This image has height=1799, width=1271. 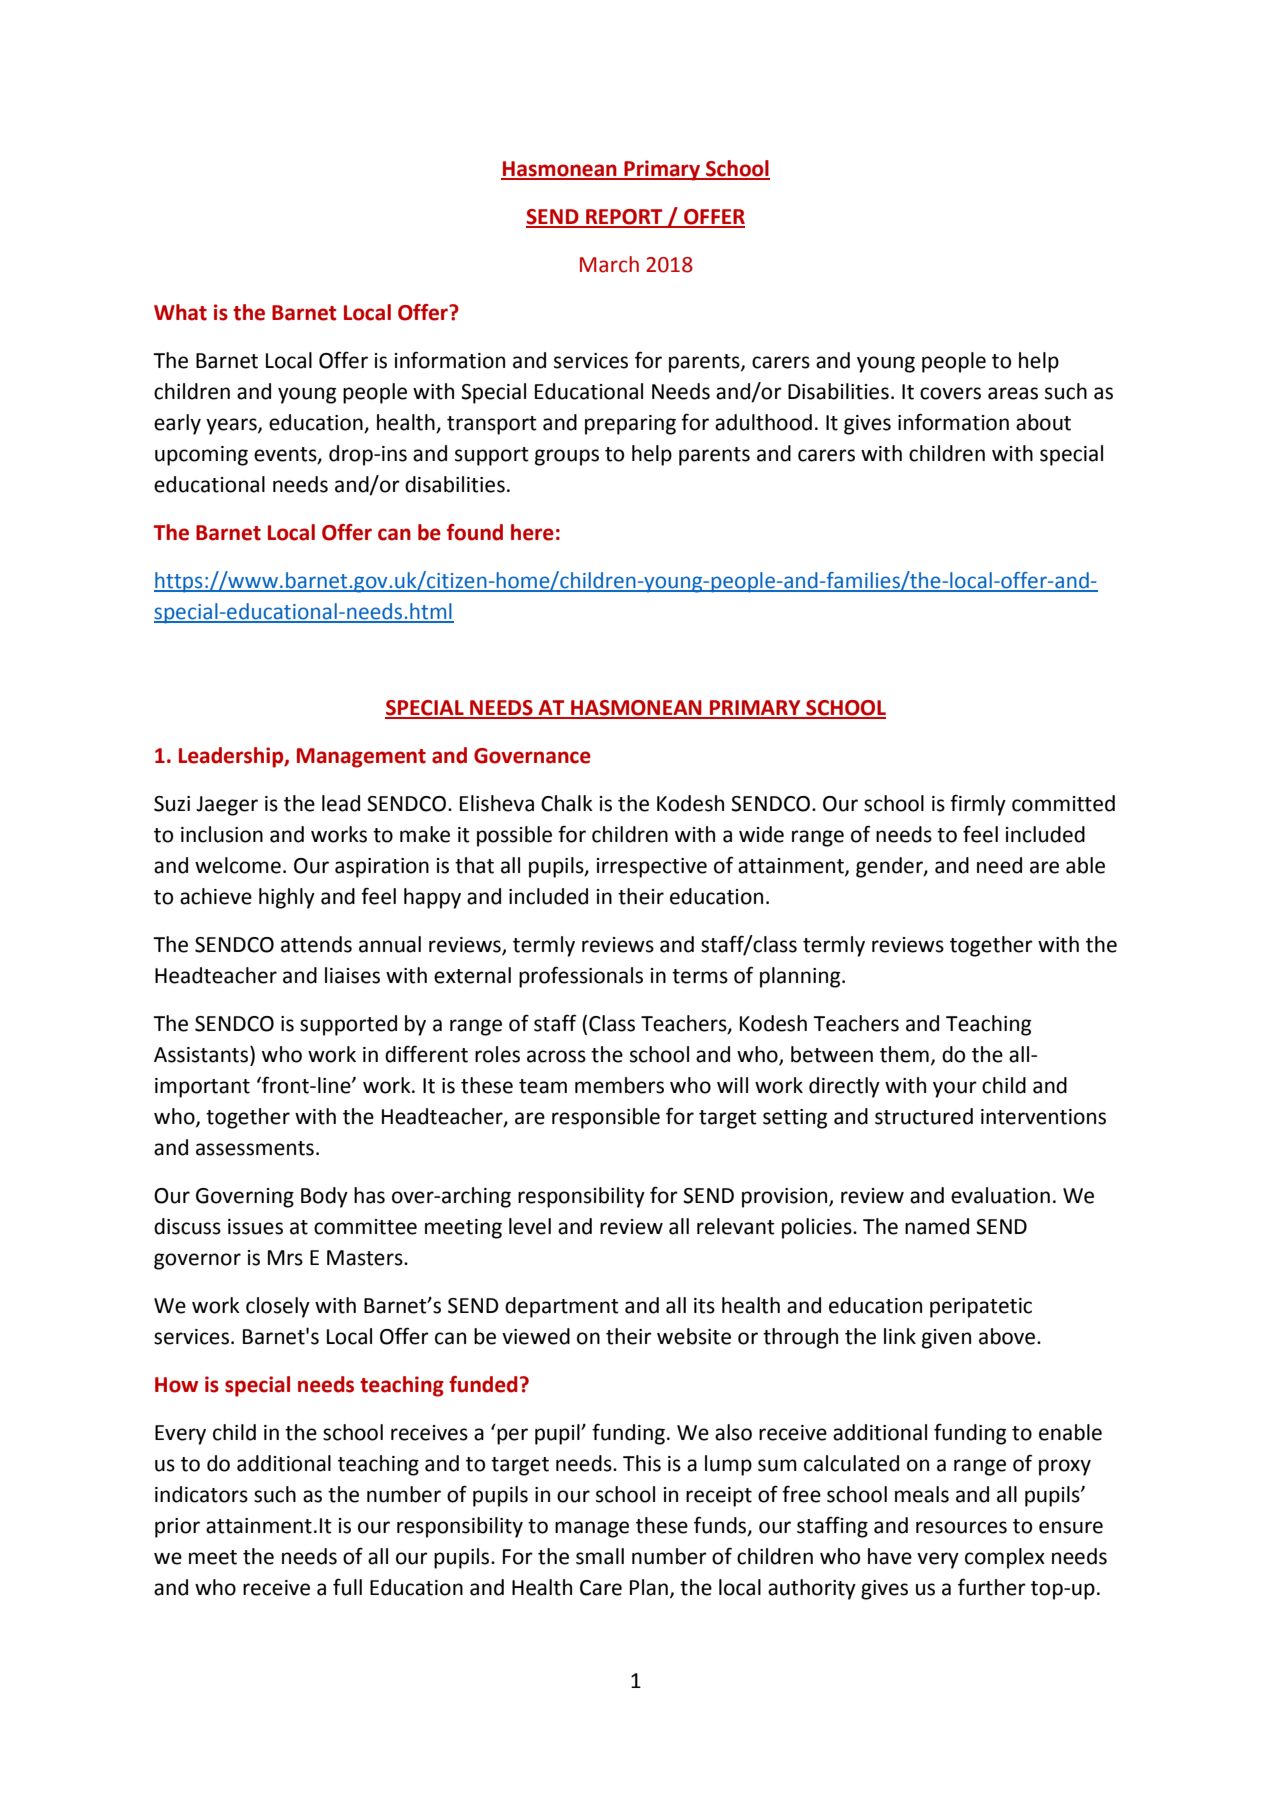 What do you see at coordinates (1013, 393) in the image?
I see `areas` at bounding box center [1013, 393].
